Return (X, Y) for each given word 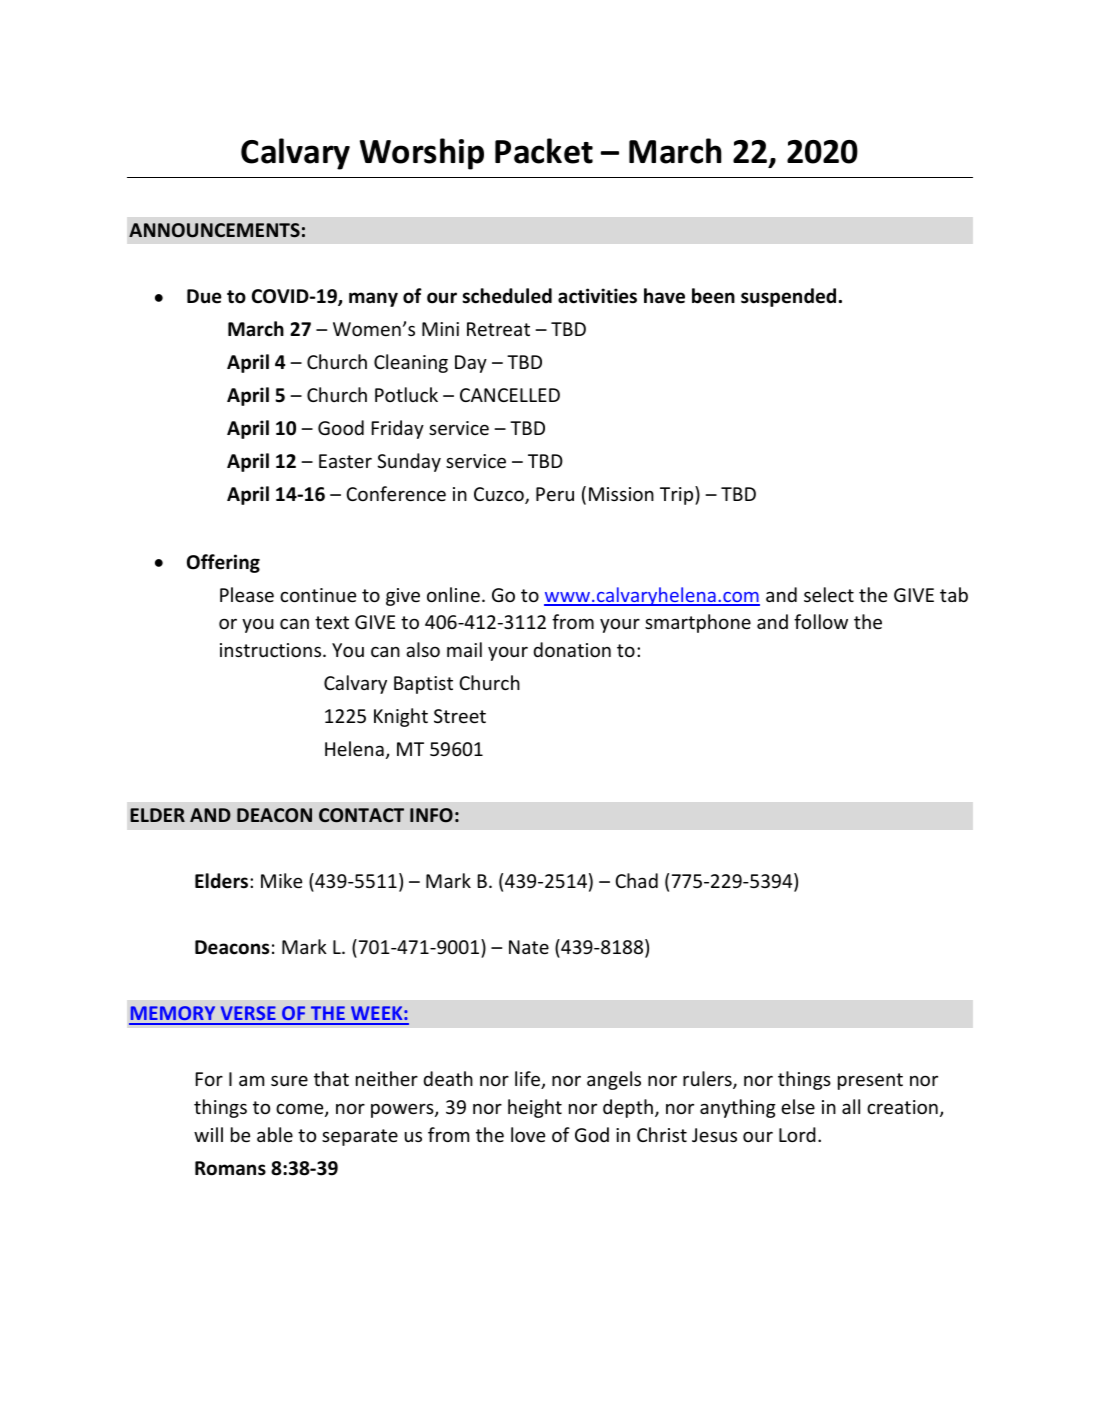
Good (341, 427)
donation (572, 649)
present (870, 1081)
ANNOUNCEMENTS (214, 230)
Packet (544, 151)
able (275, 1134)
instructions (272, 650)
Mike (281, 880)
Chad (636, 880)
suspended (788, 297)
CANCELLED (510, 395)
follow (821, 621)
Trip (678, 495)
